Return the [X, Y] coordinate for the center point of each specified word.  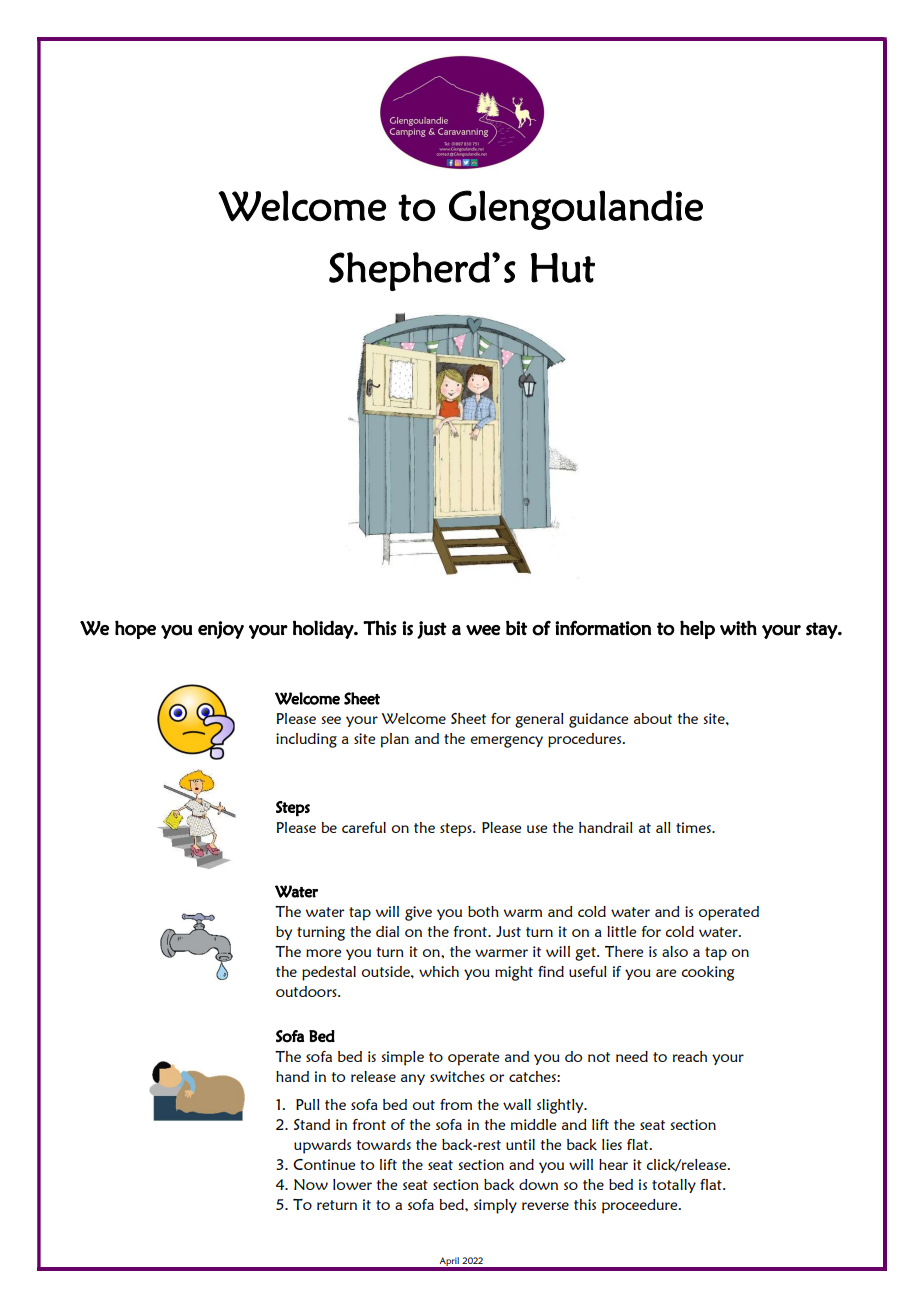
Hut [562, 268]
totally [674, 1186]
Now [311, 1184]
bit [516, 628]
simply [495, 1206]
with [738, 627]
